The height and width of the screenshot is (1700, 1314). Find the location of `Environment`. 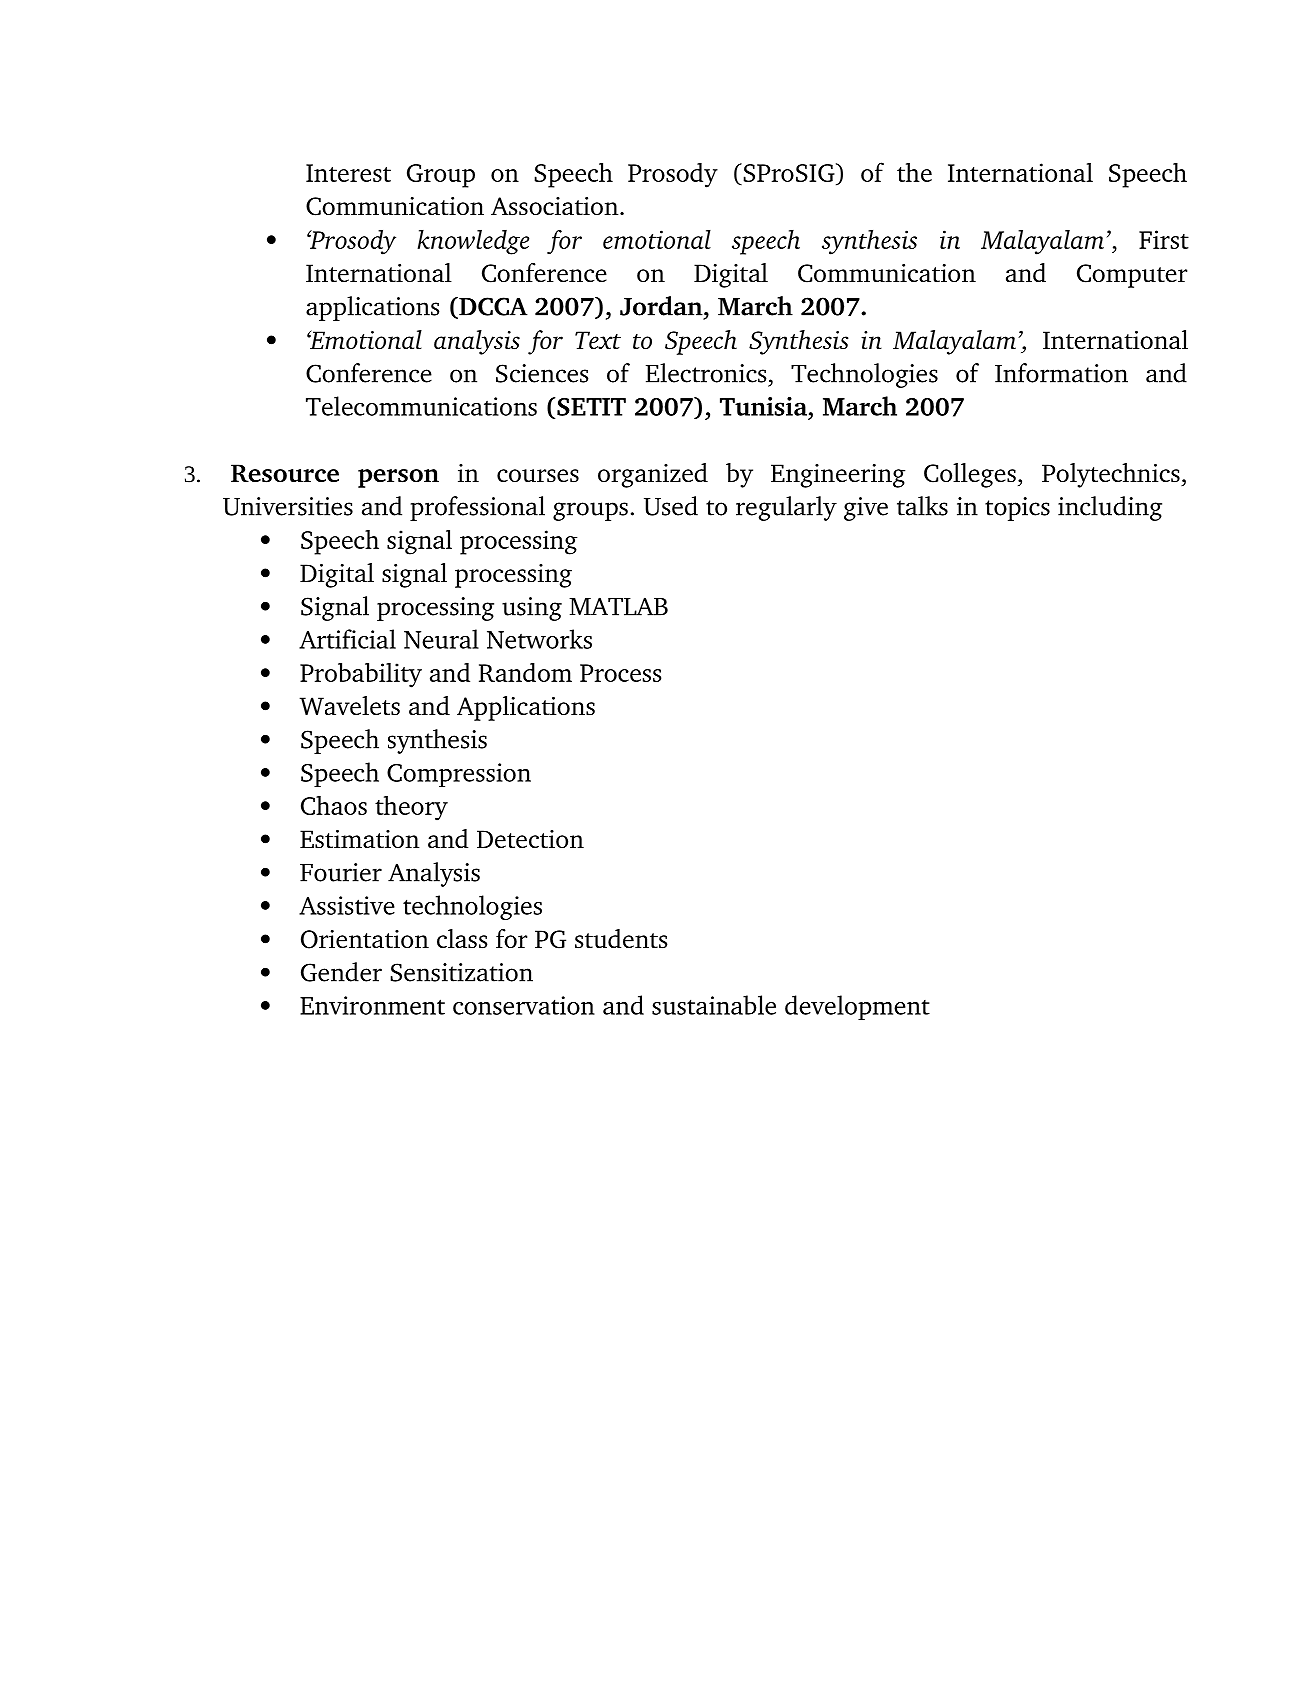

Environment is located at coordinates (372, 1005).
